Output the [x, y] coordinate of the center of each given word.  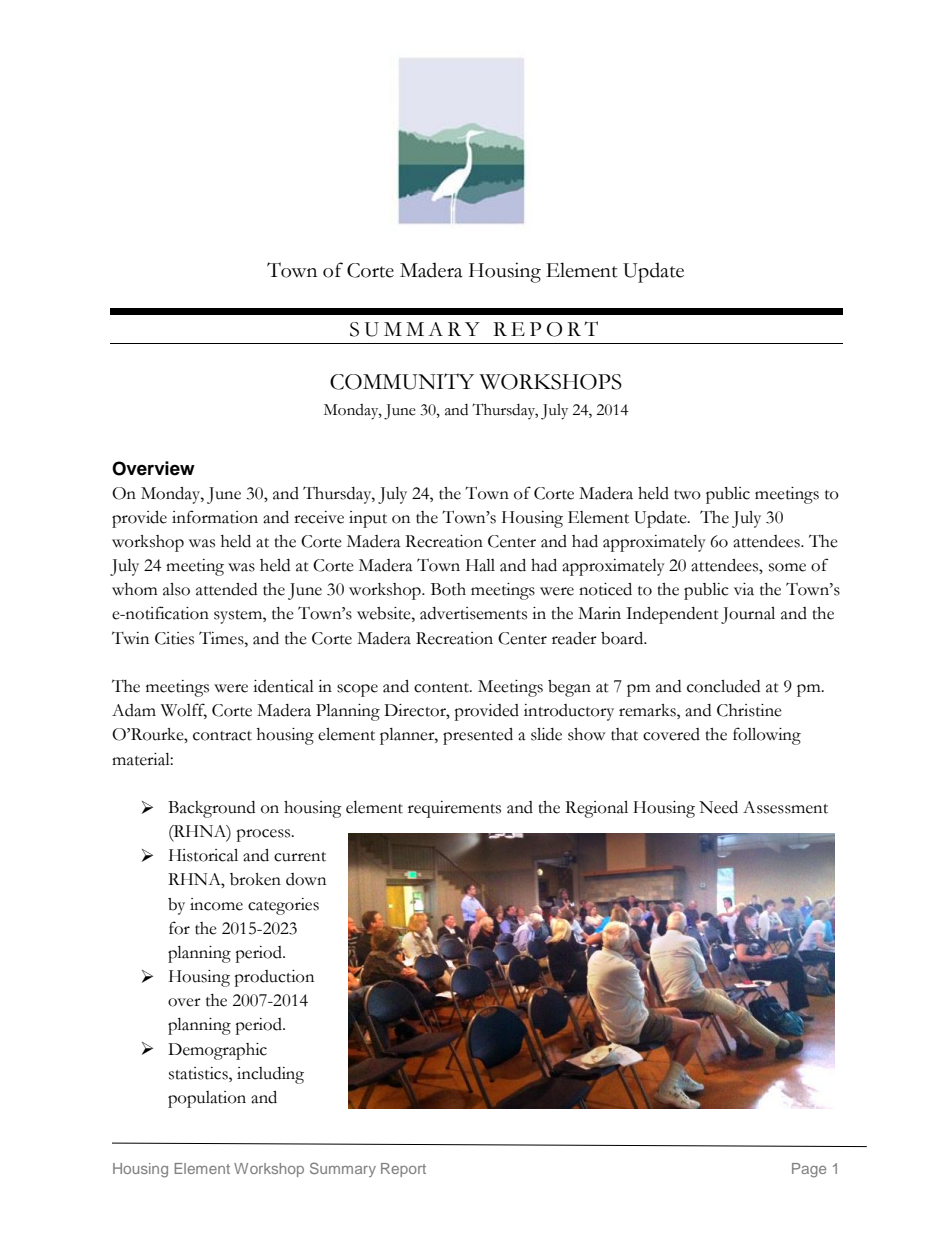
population [207, 1099]
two [687, 495]
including [270, 1075]
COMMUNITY [402, 381]
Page [809, 1170]
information [215, 517]
